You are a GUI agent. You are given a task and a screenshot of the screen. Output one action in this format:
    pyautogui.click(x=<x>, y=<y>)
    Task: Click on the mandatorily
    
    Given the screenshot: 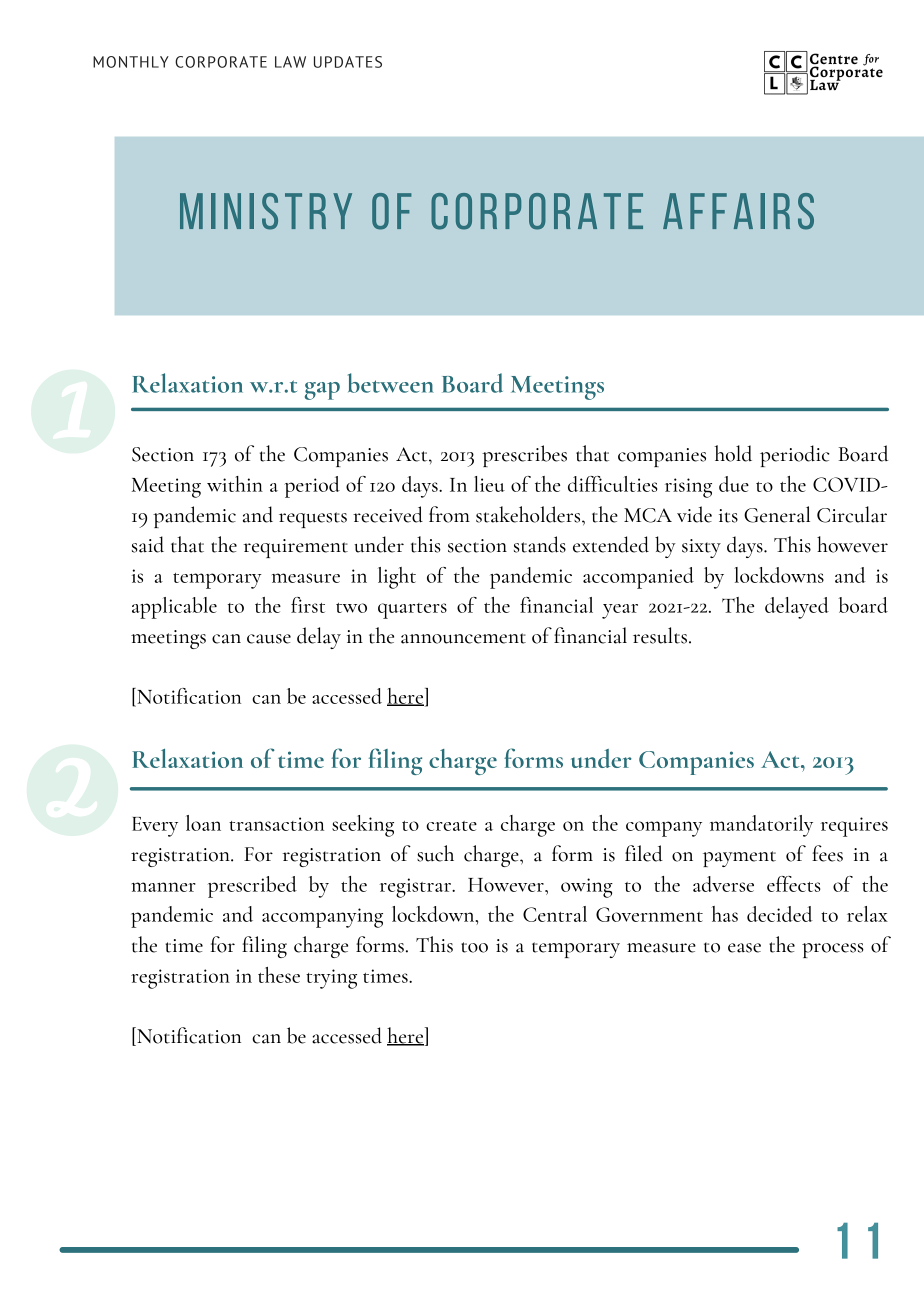 What is the action you would take?
    pyautogui.click(x=761, y=826)
